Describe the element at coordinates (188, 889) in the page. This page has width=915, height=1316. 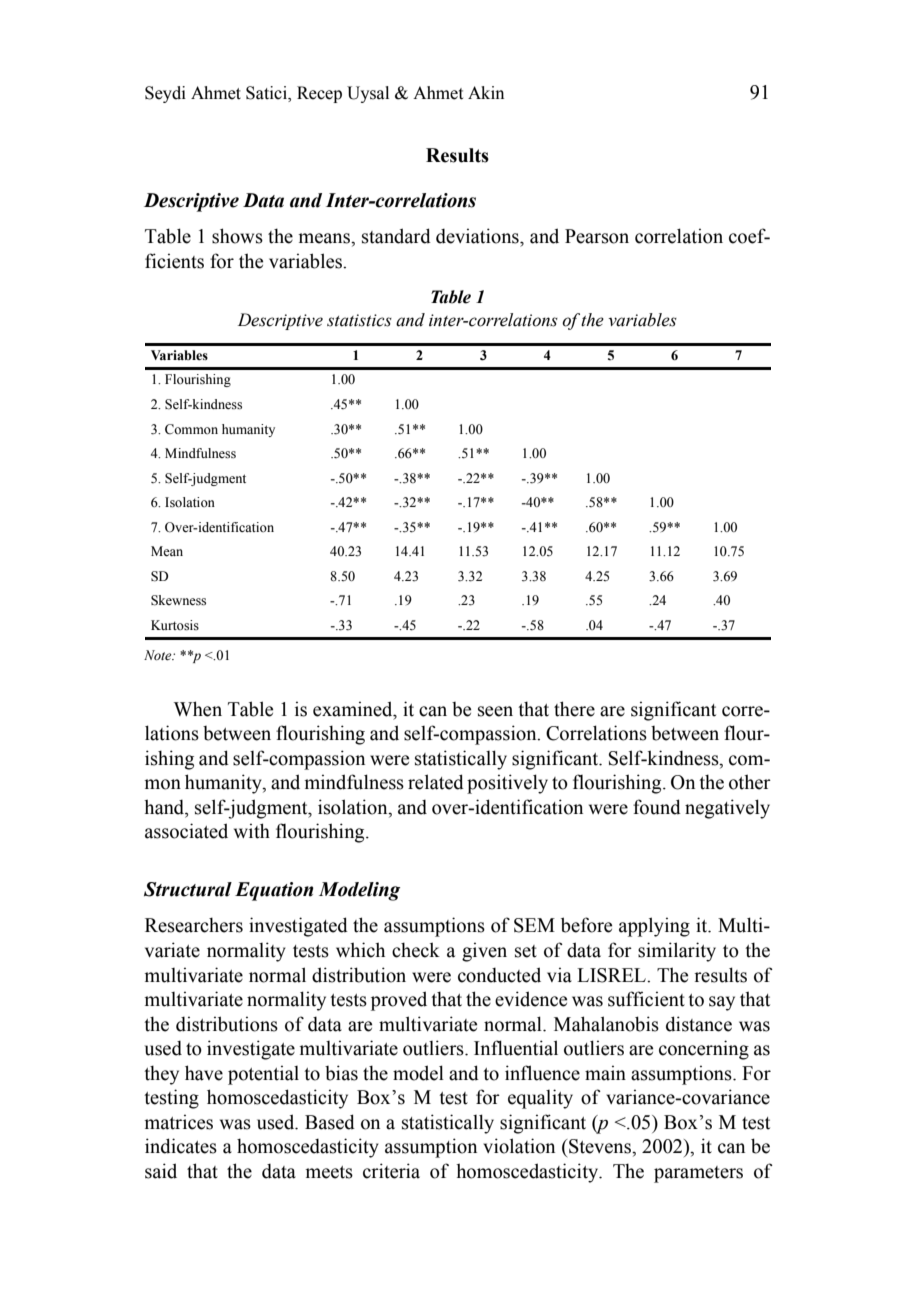
I see `Structural` at that location.
